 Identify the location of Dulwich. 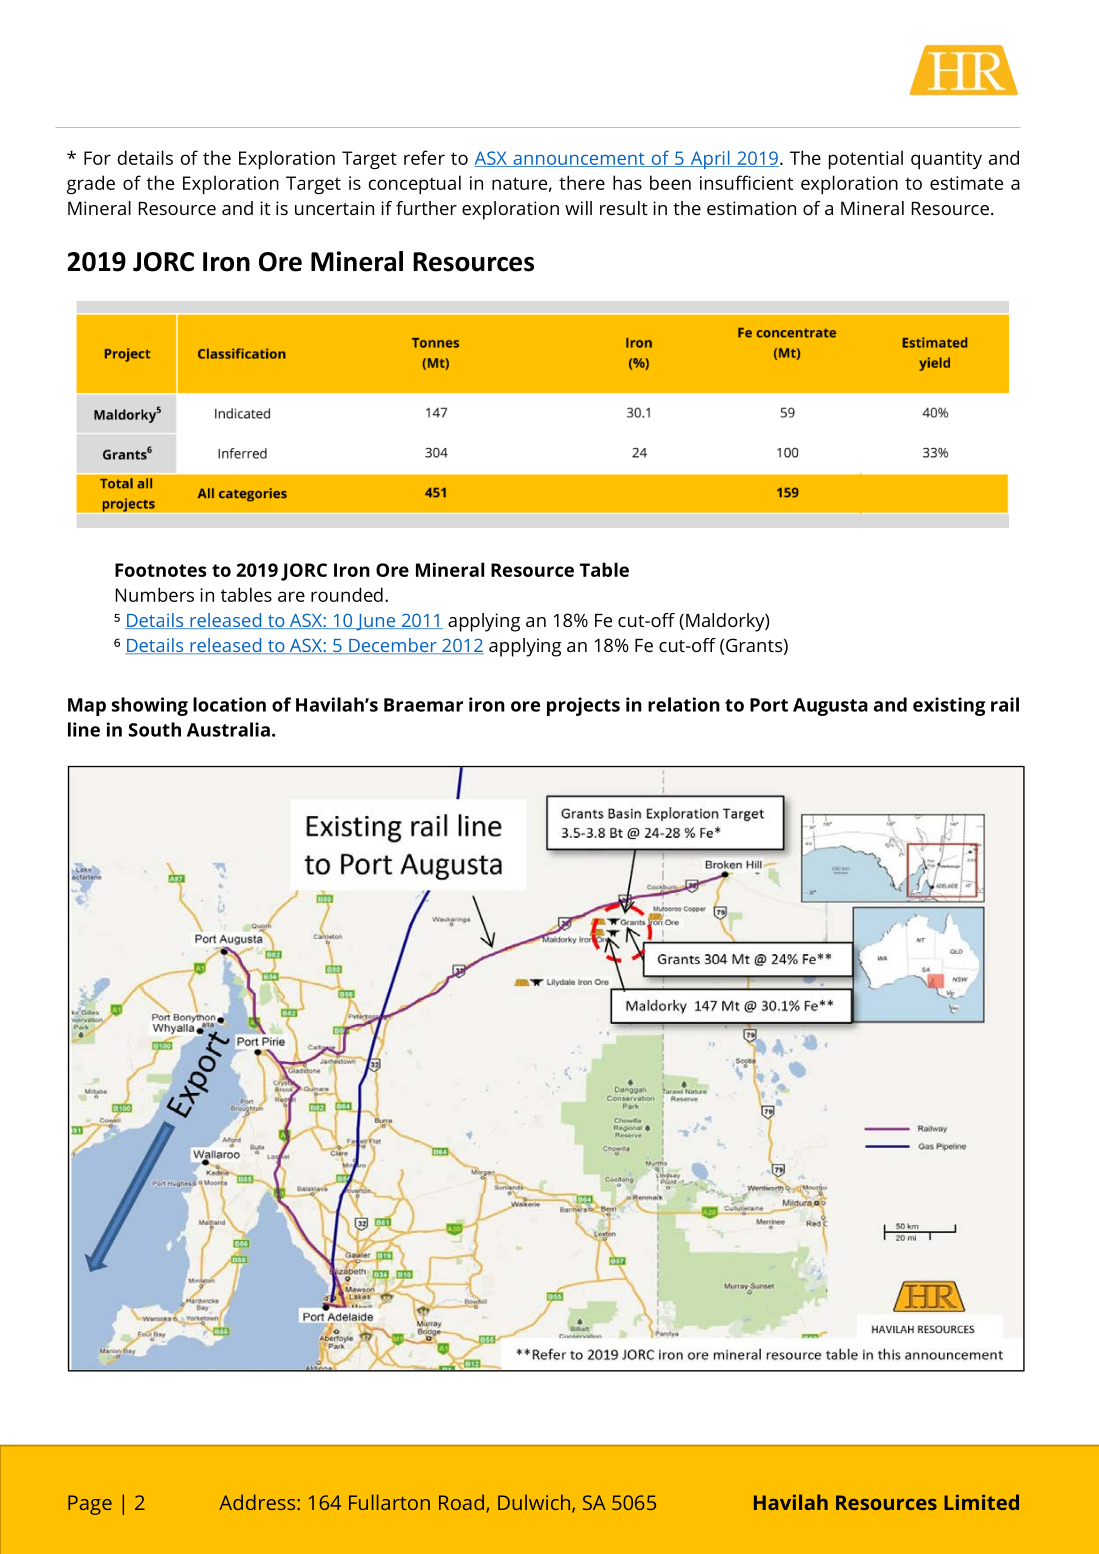
(535, 1503).
